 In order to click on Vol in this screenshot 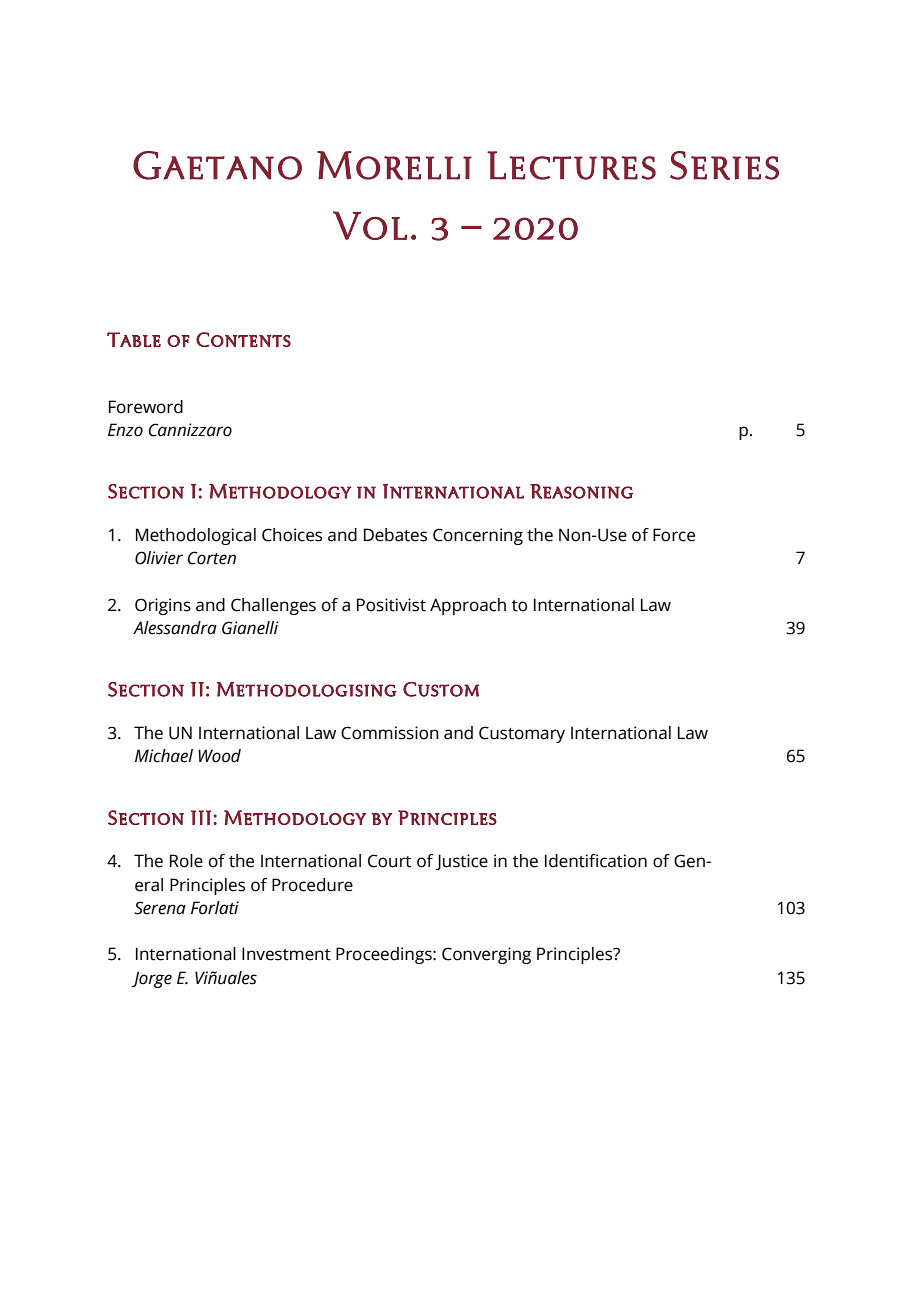, I will do `click(370, 225)`.
